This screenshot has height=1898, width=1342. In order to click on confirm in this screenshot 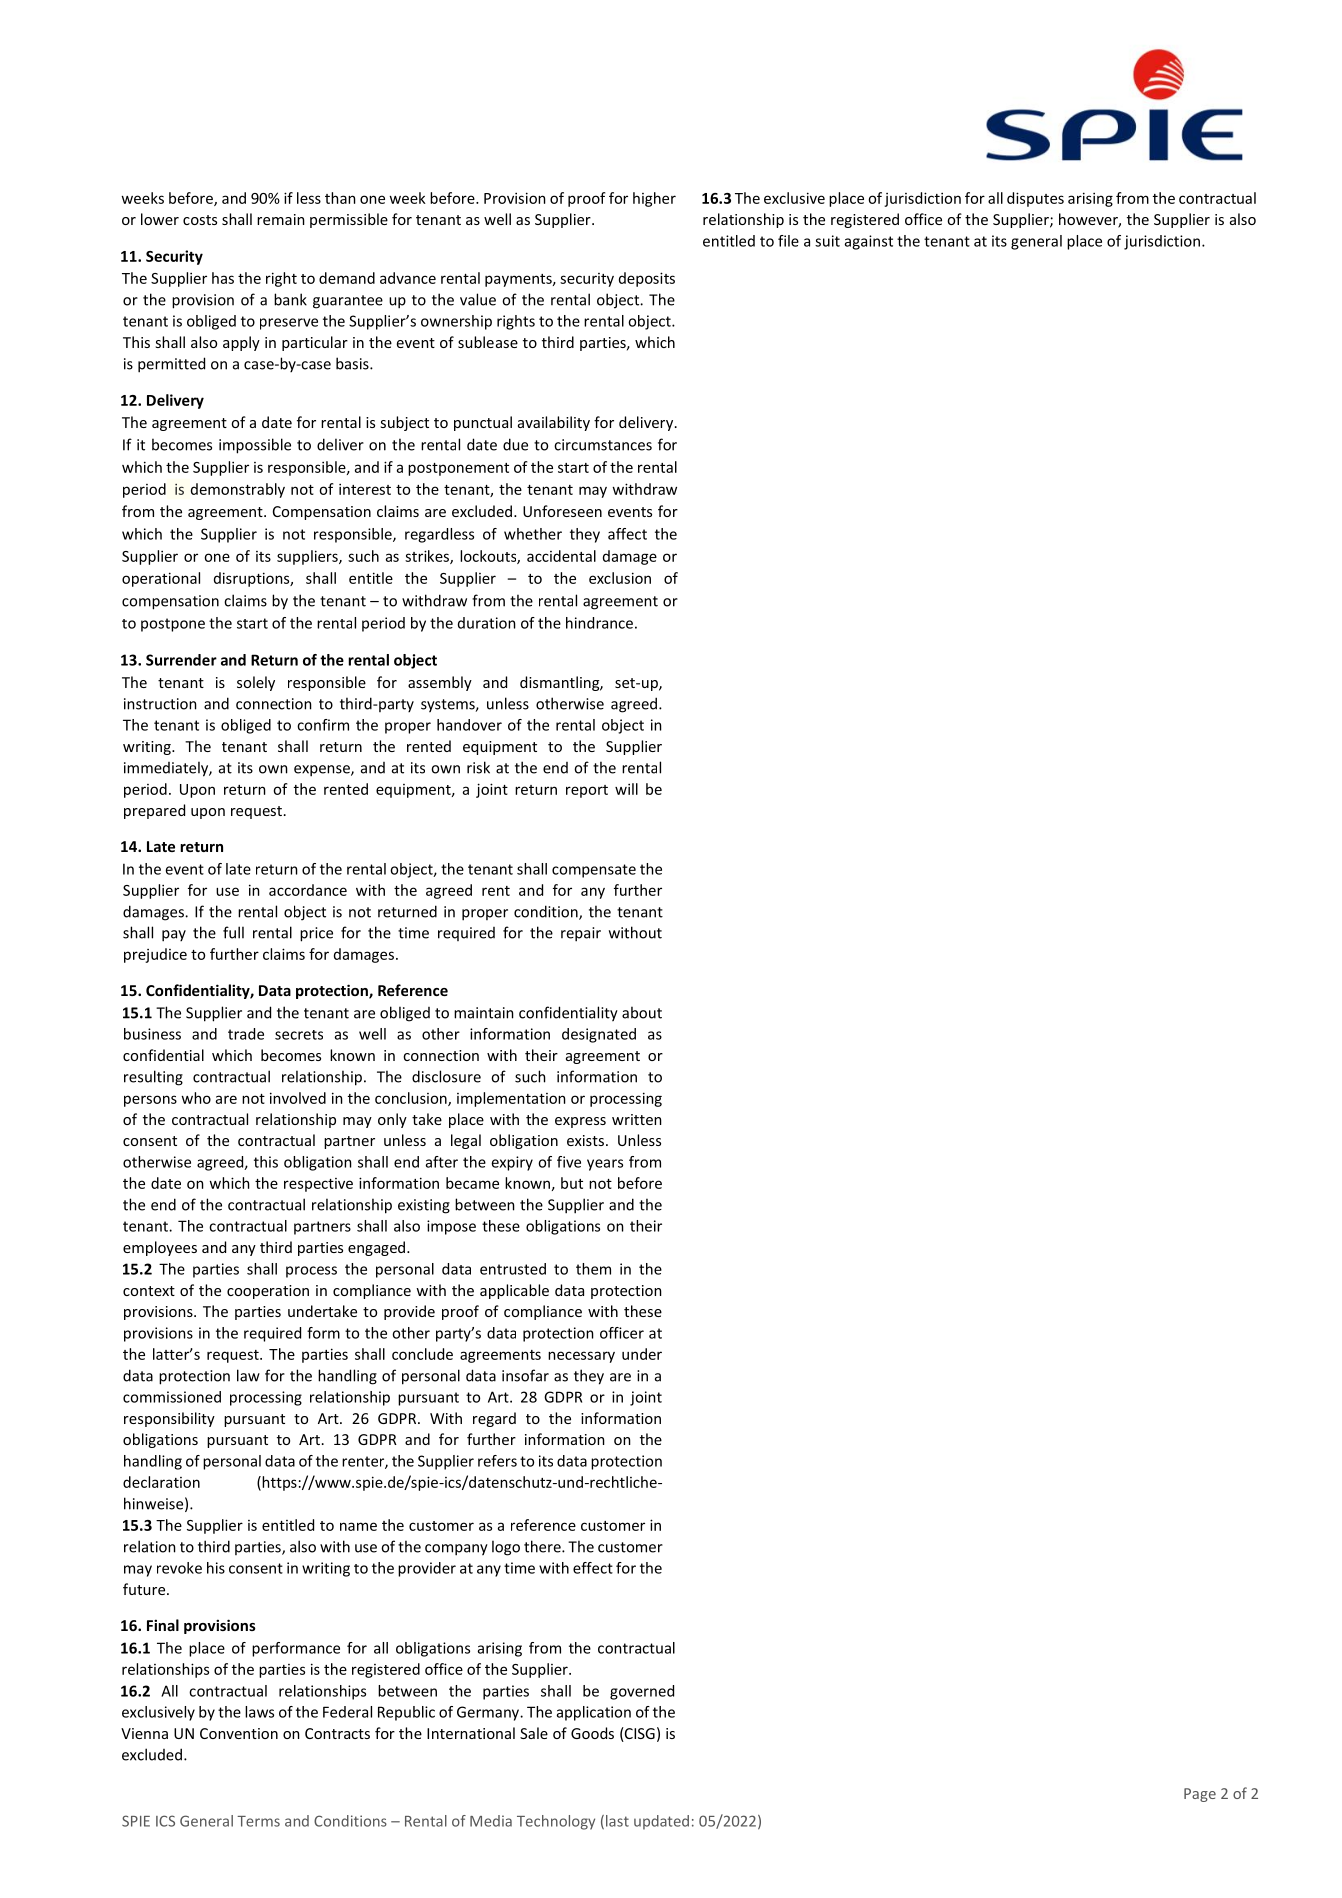, I will do `click(323, 725)`.
